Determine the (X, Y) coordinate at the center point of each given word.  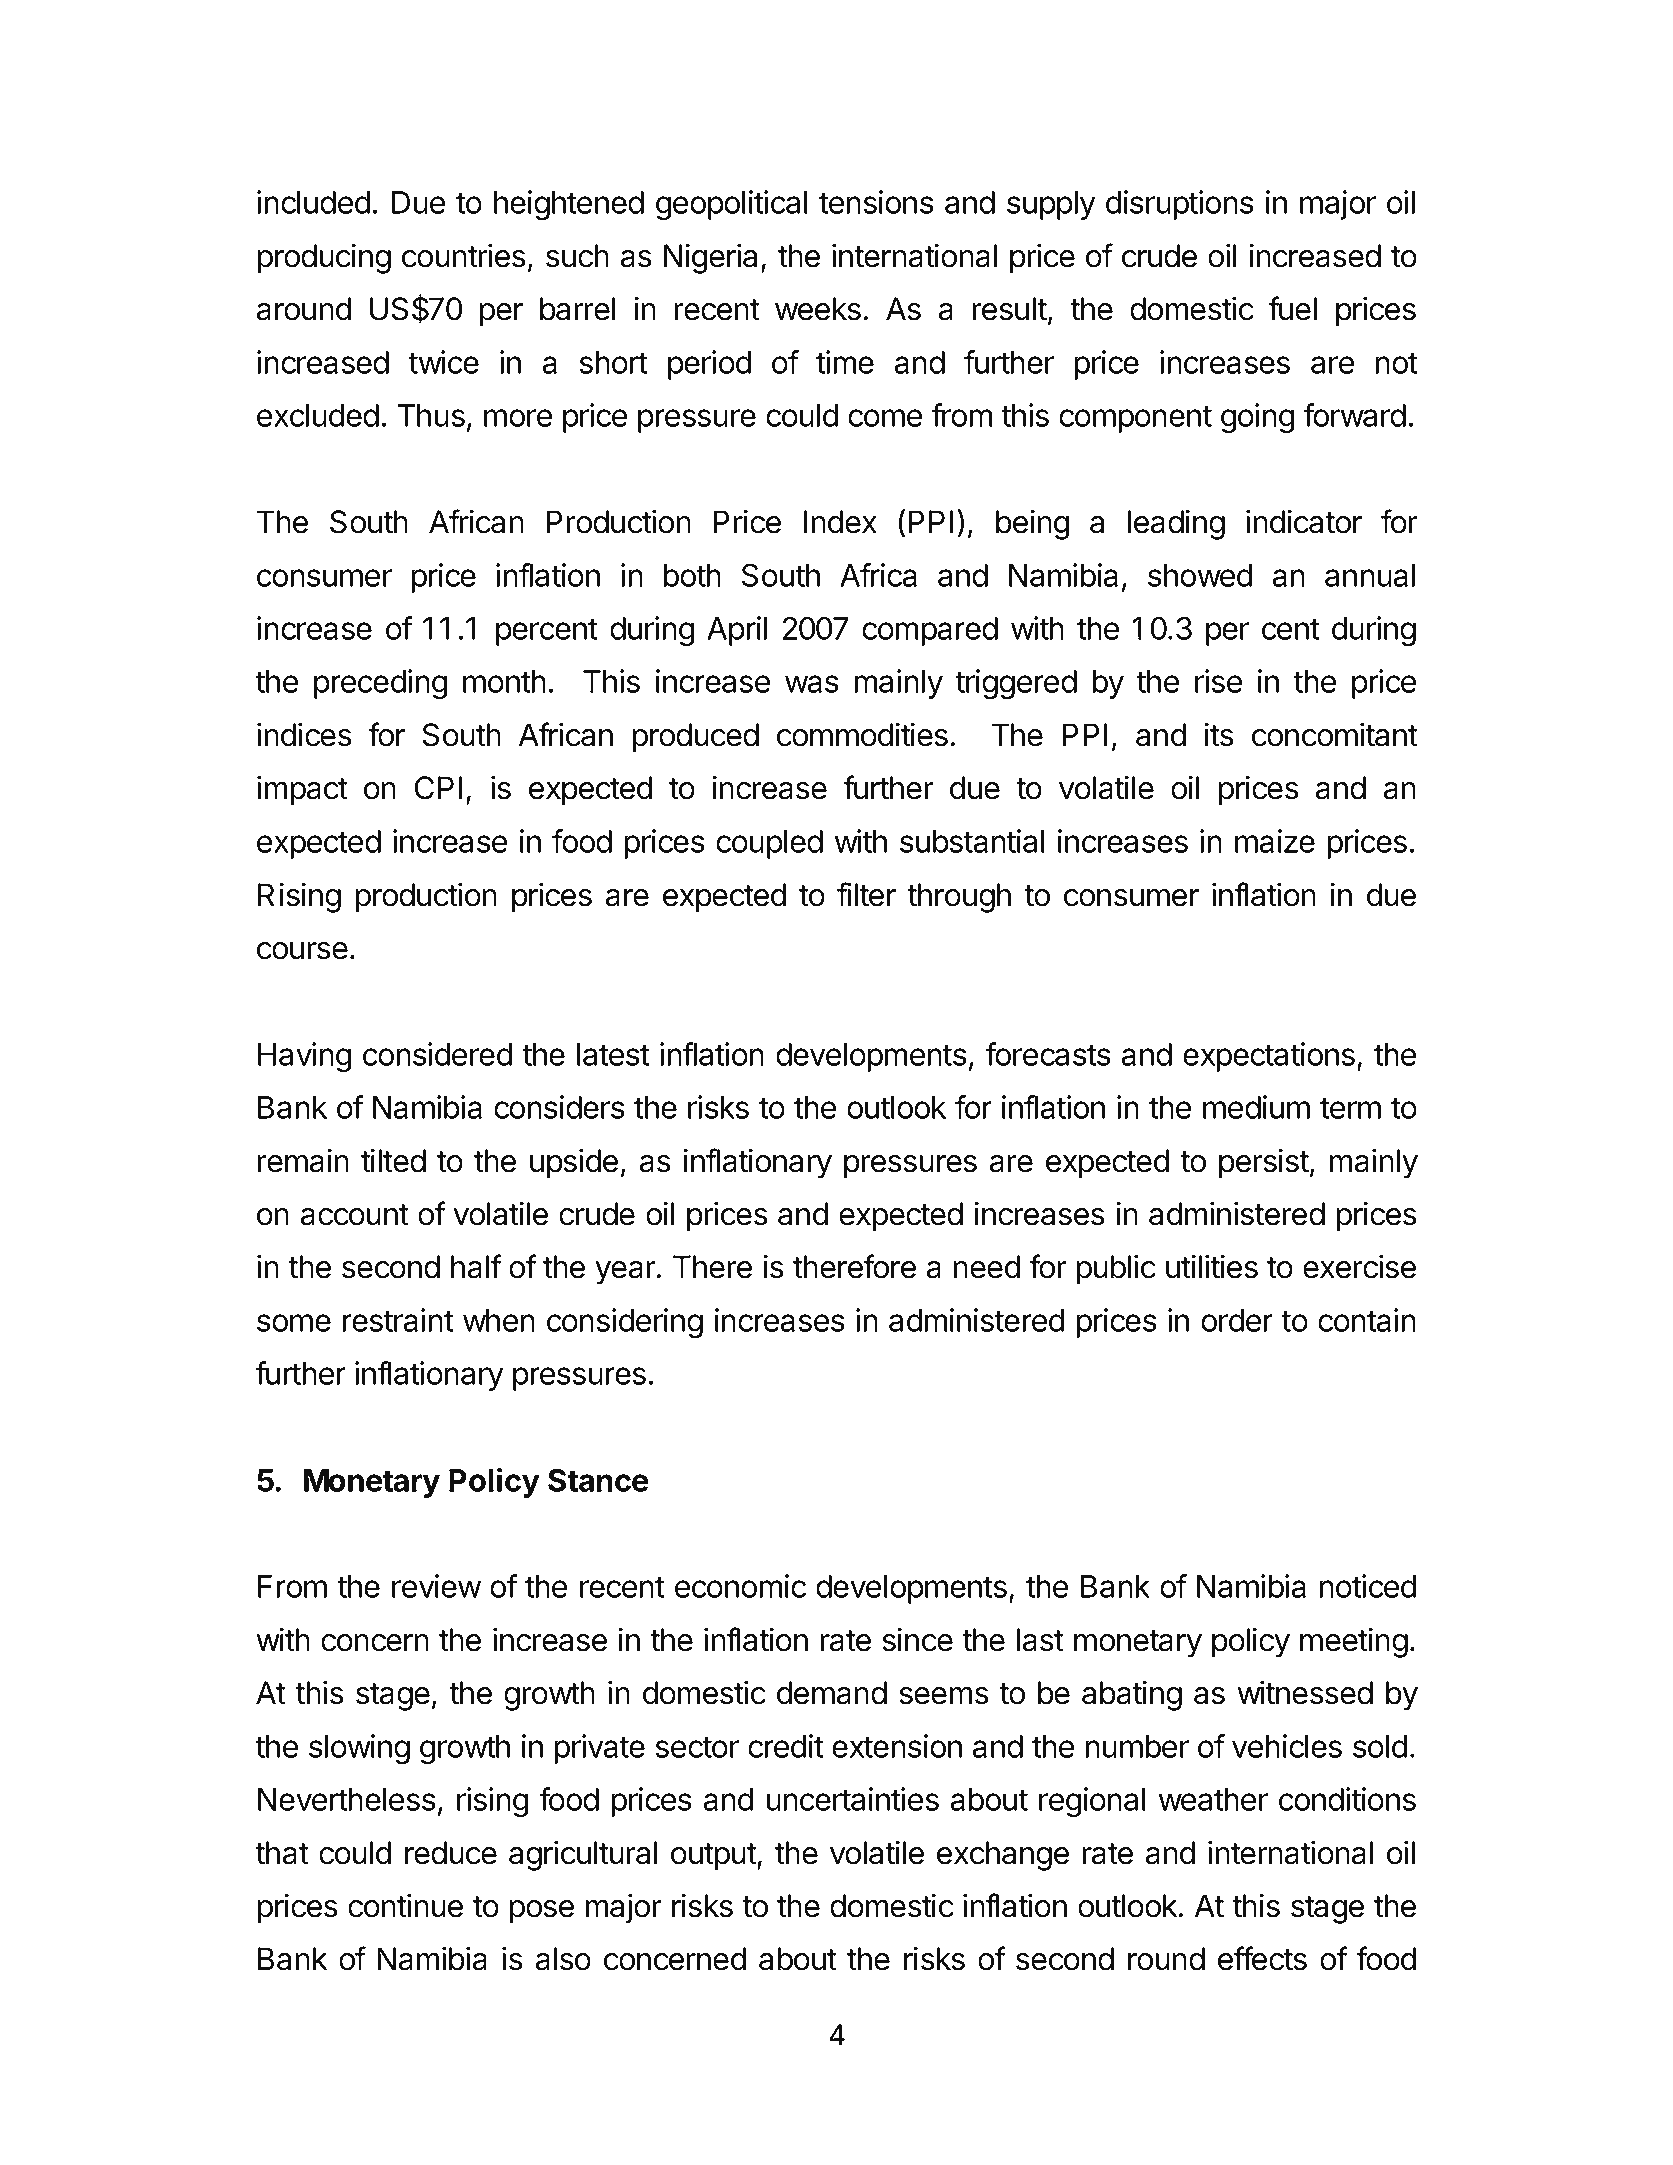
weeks (818, 309)
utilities (1212, 1267)
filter (866, 894)
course (302, 951)
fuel (1292, 308)
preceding (380, 684)
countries (464, 256)
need (987, 1267)
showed (1200, 575)
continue (405, 1906)
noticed (1368, 1586)
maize (1275, 841)
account (355, 1215)
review (436, 1586)
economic (740, 1586)
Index (840, 522)
